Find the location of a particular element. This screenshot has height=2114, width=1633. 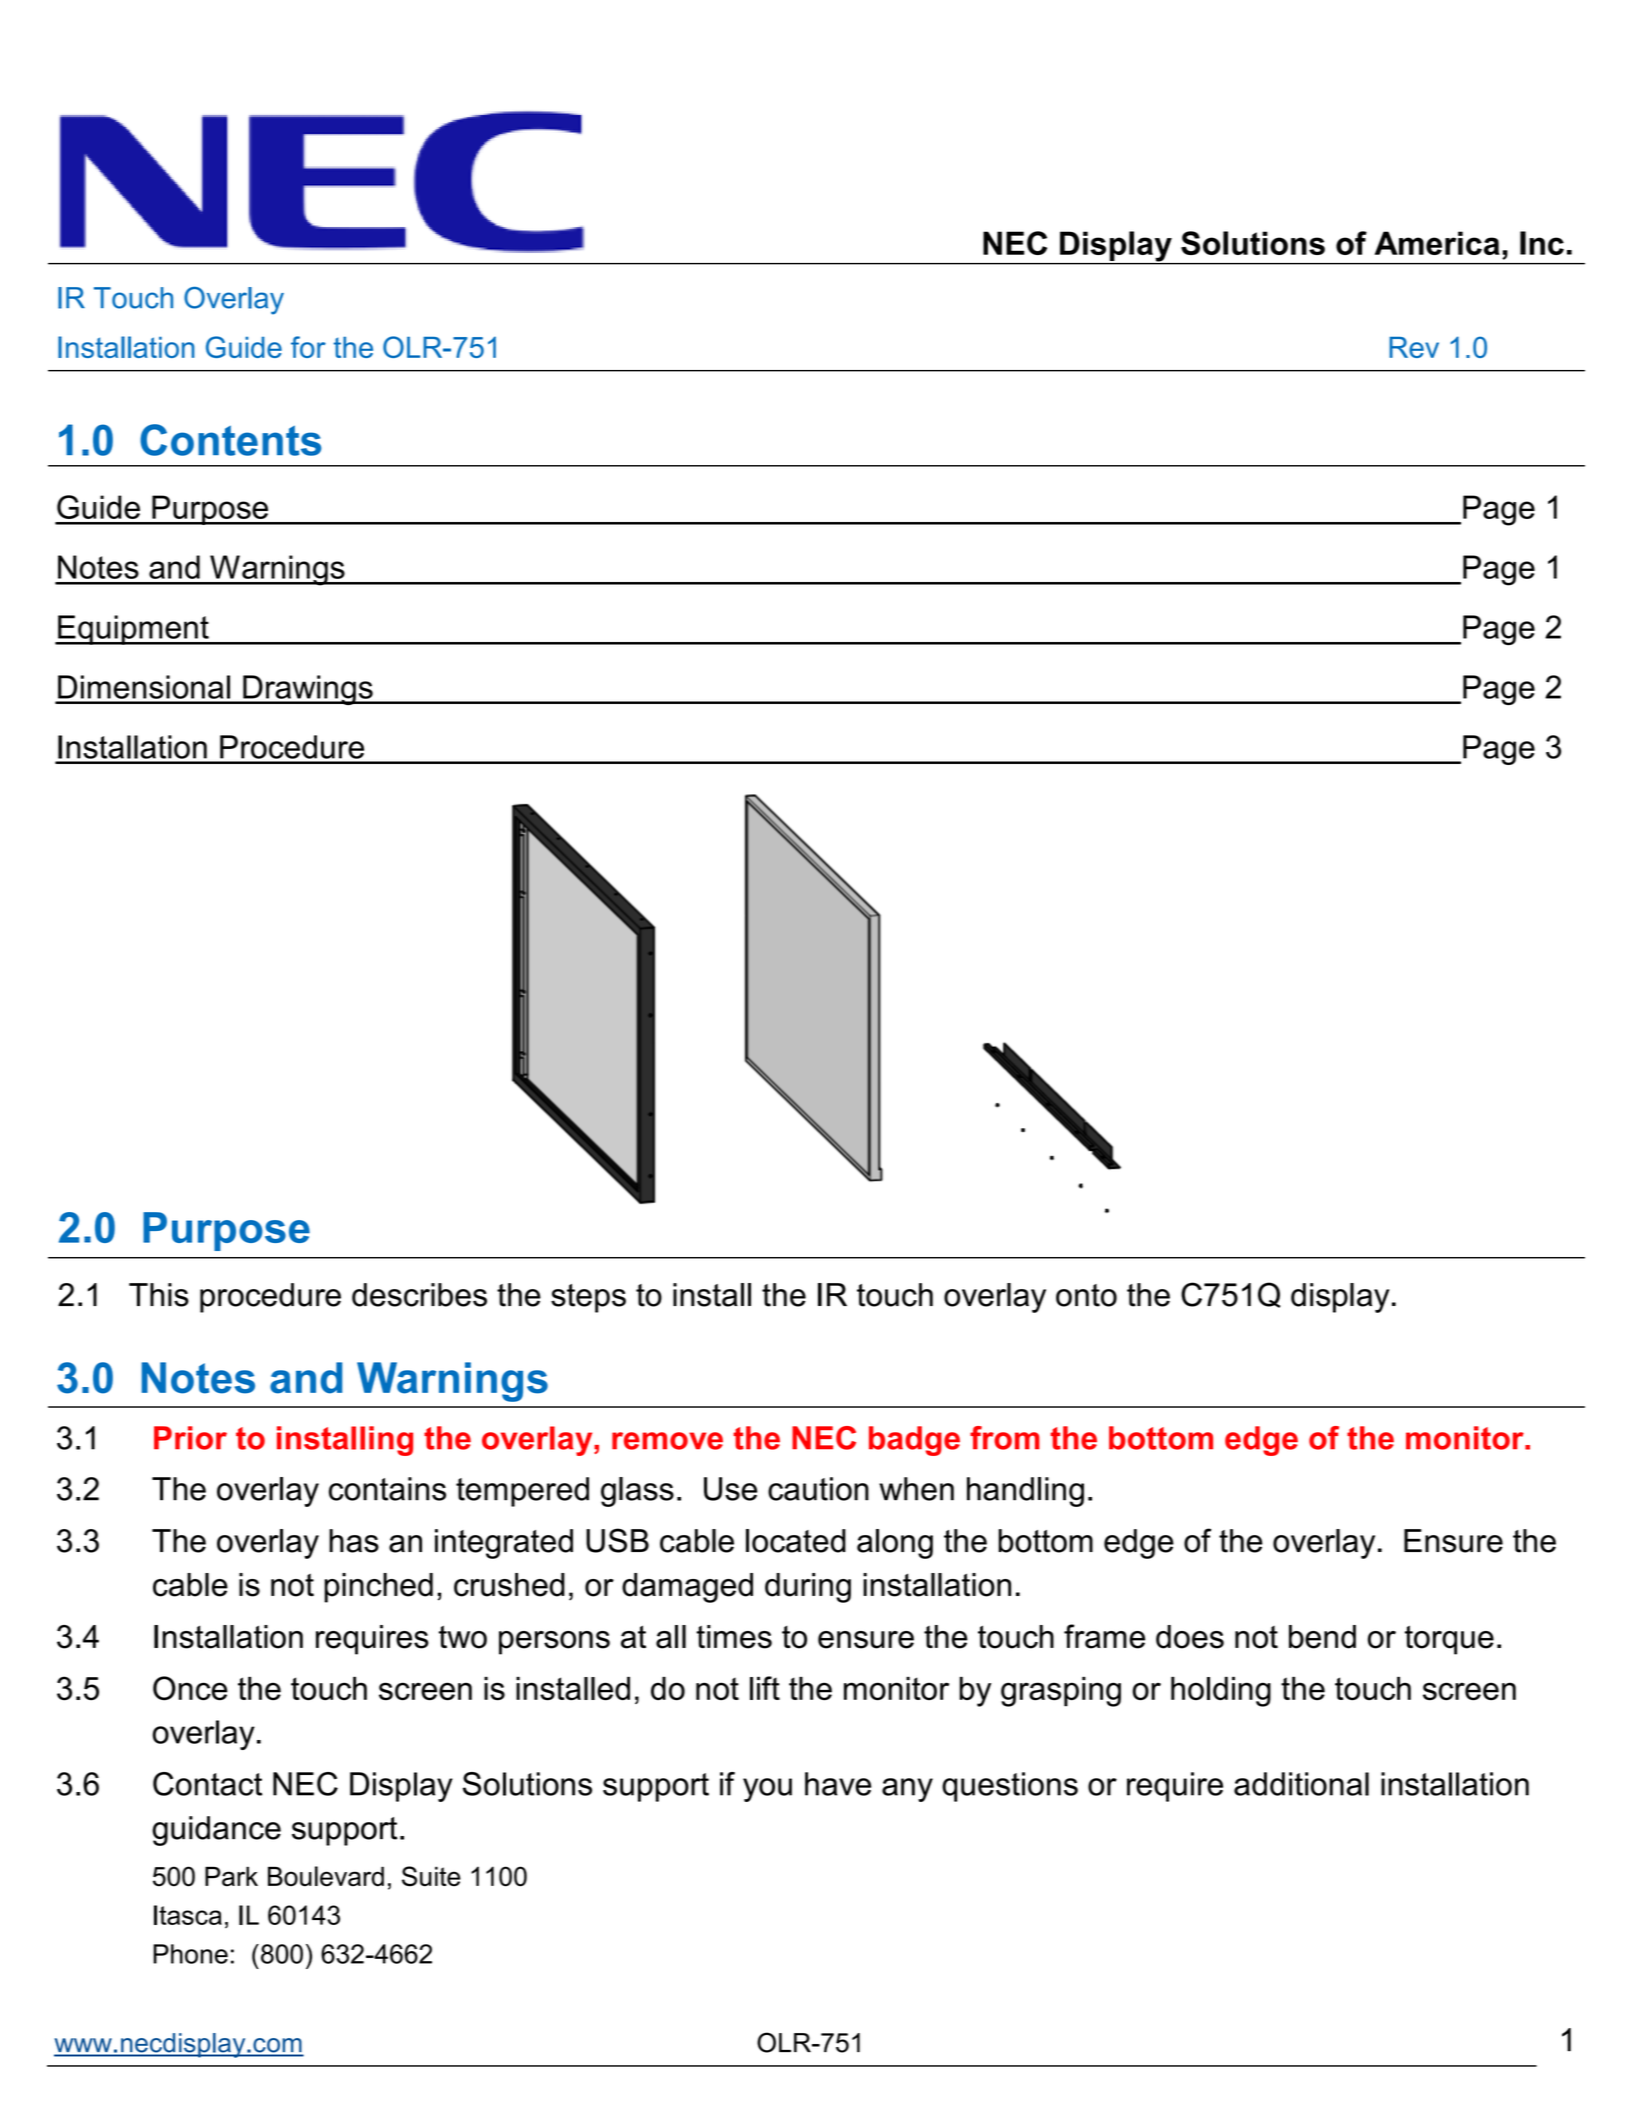

America is located at coordinates (1437, 243).
